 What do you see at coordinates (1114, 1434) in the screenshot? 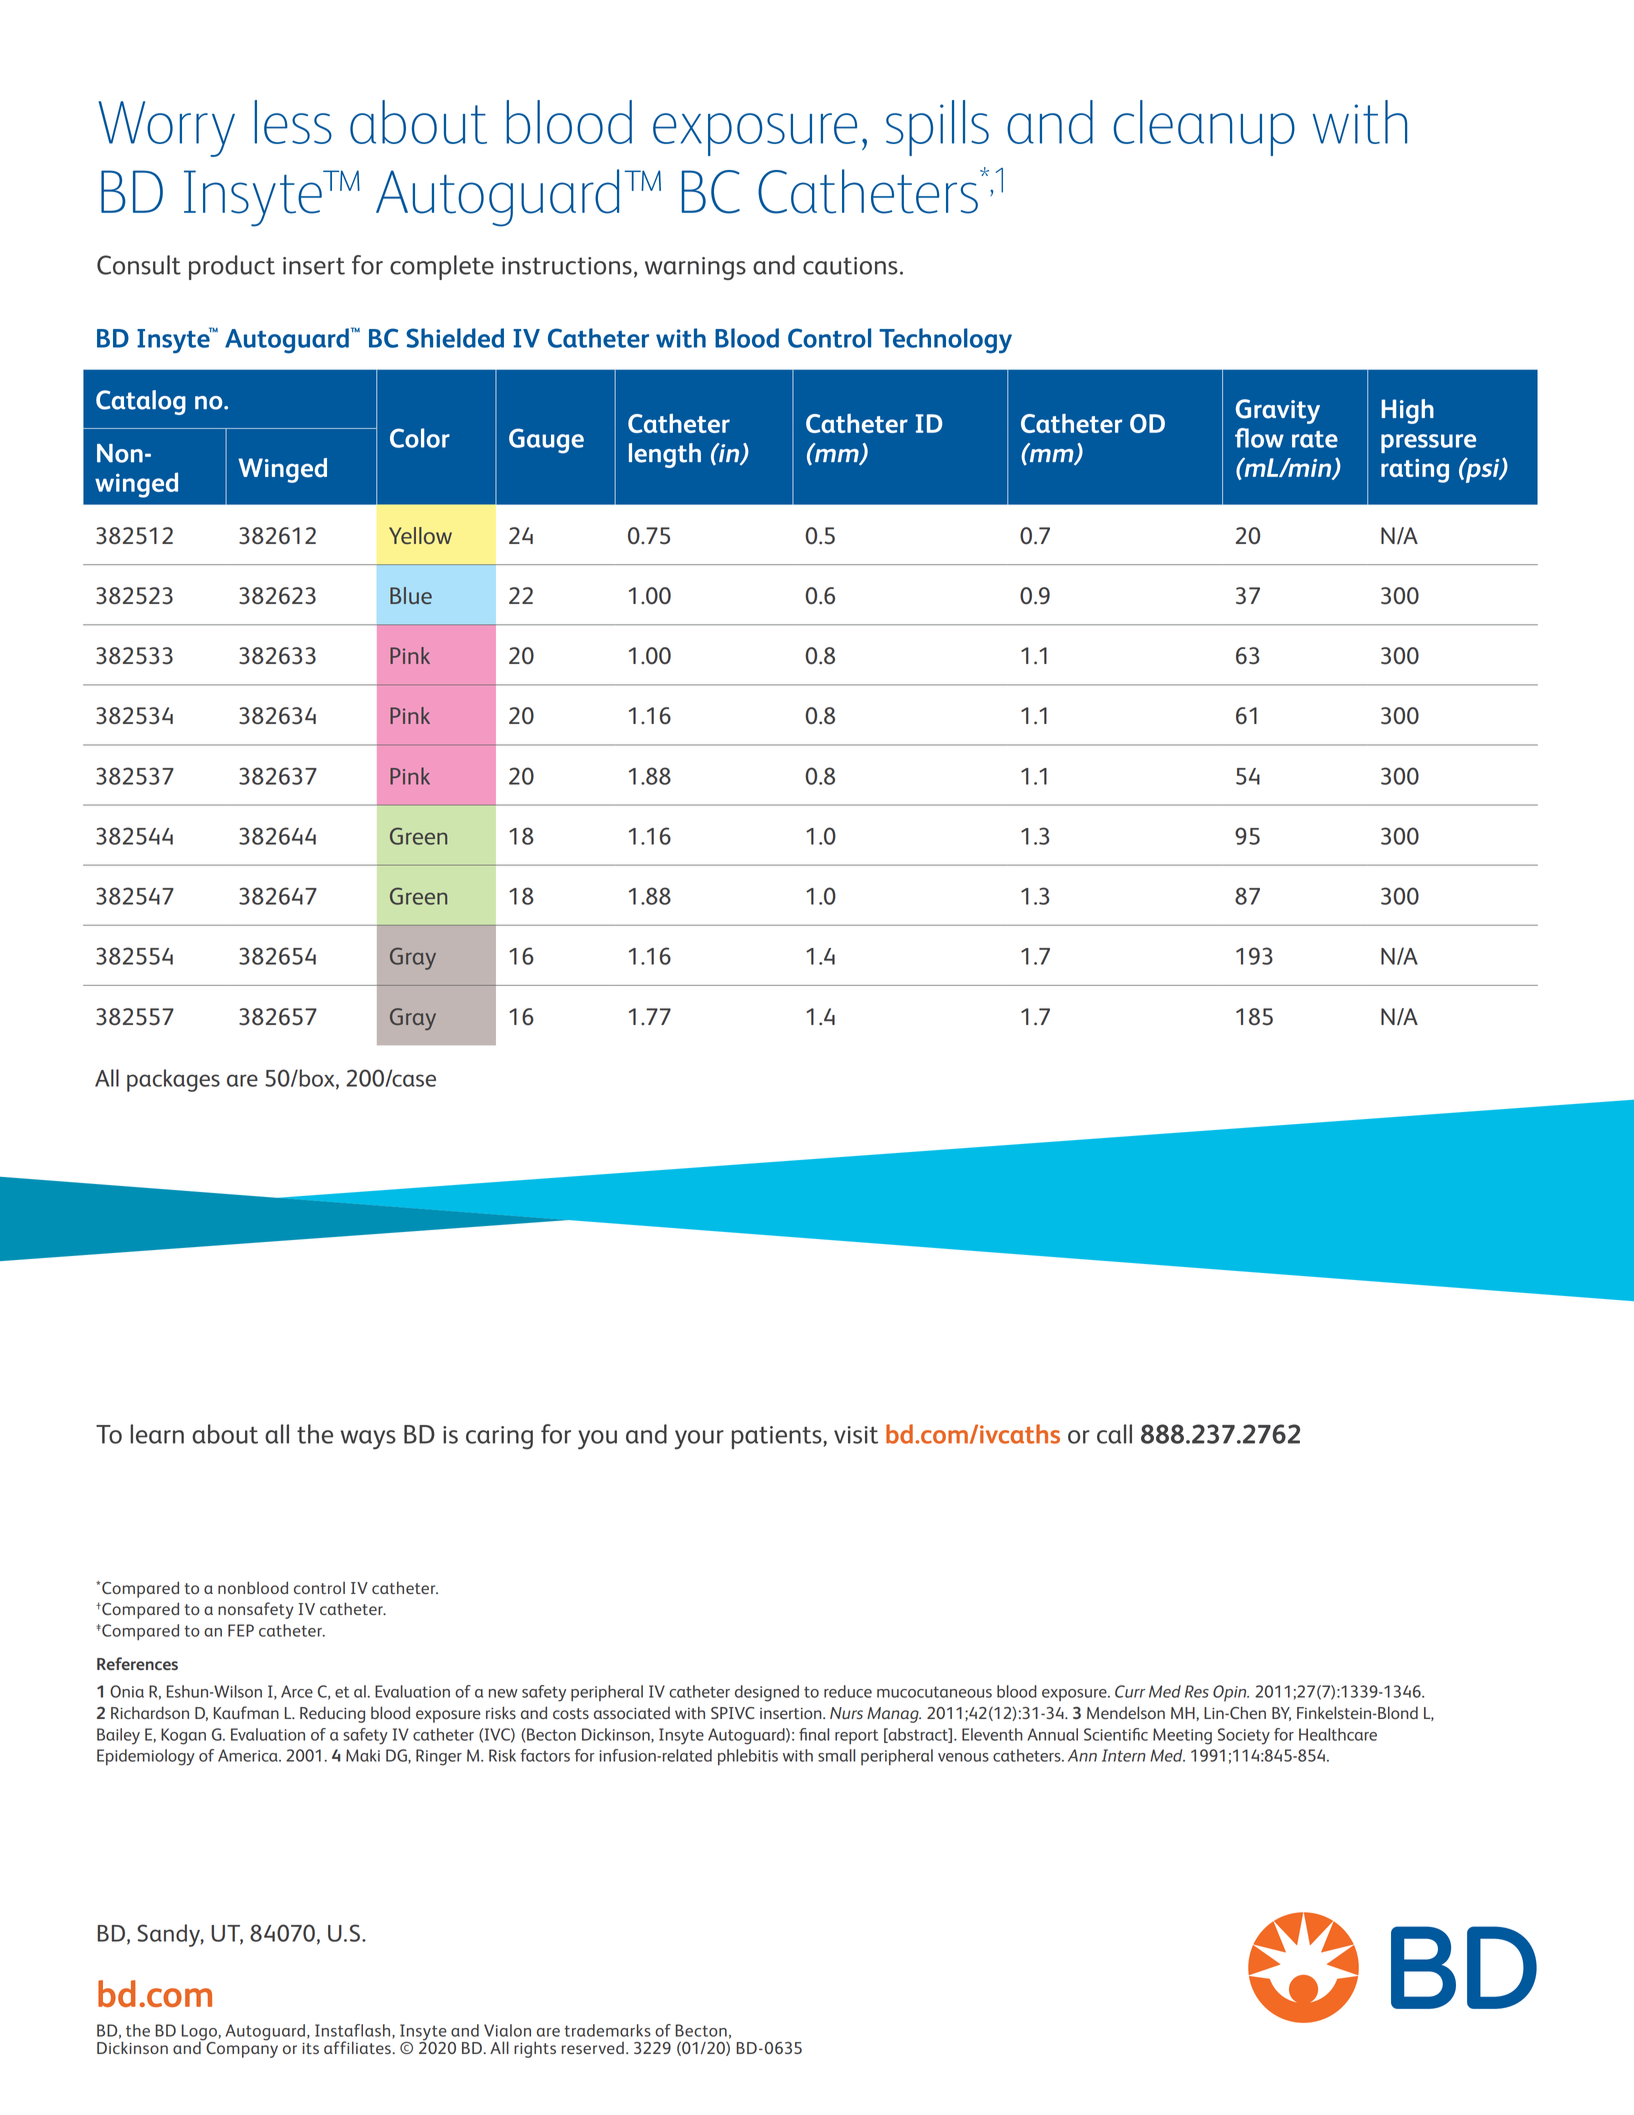
I see `call` at bounding box center [1114, 1434].
